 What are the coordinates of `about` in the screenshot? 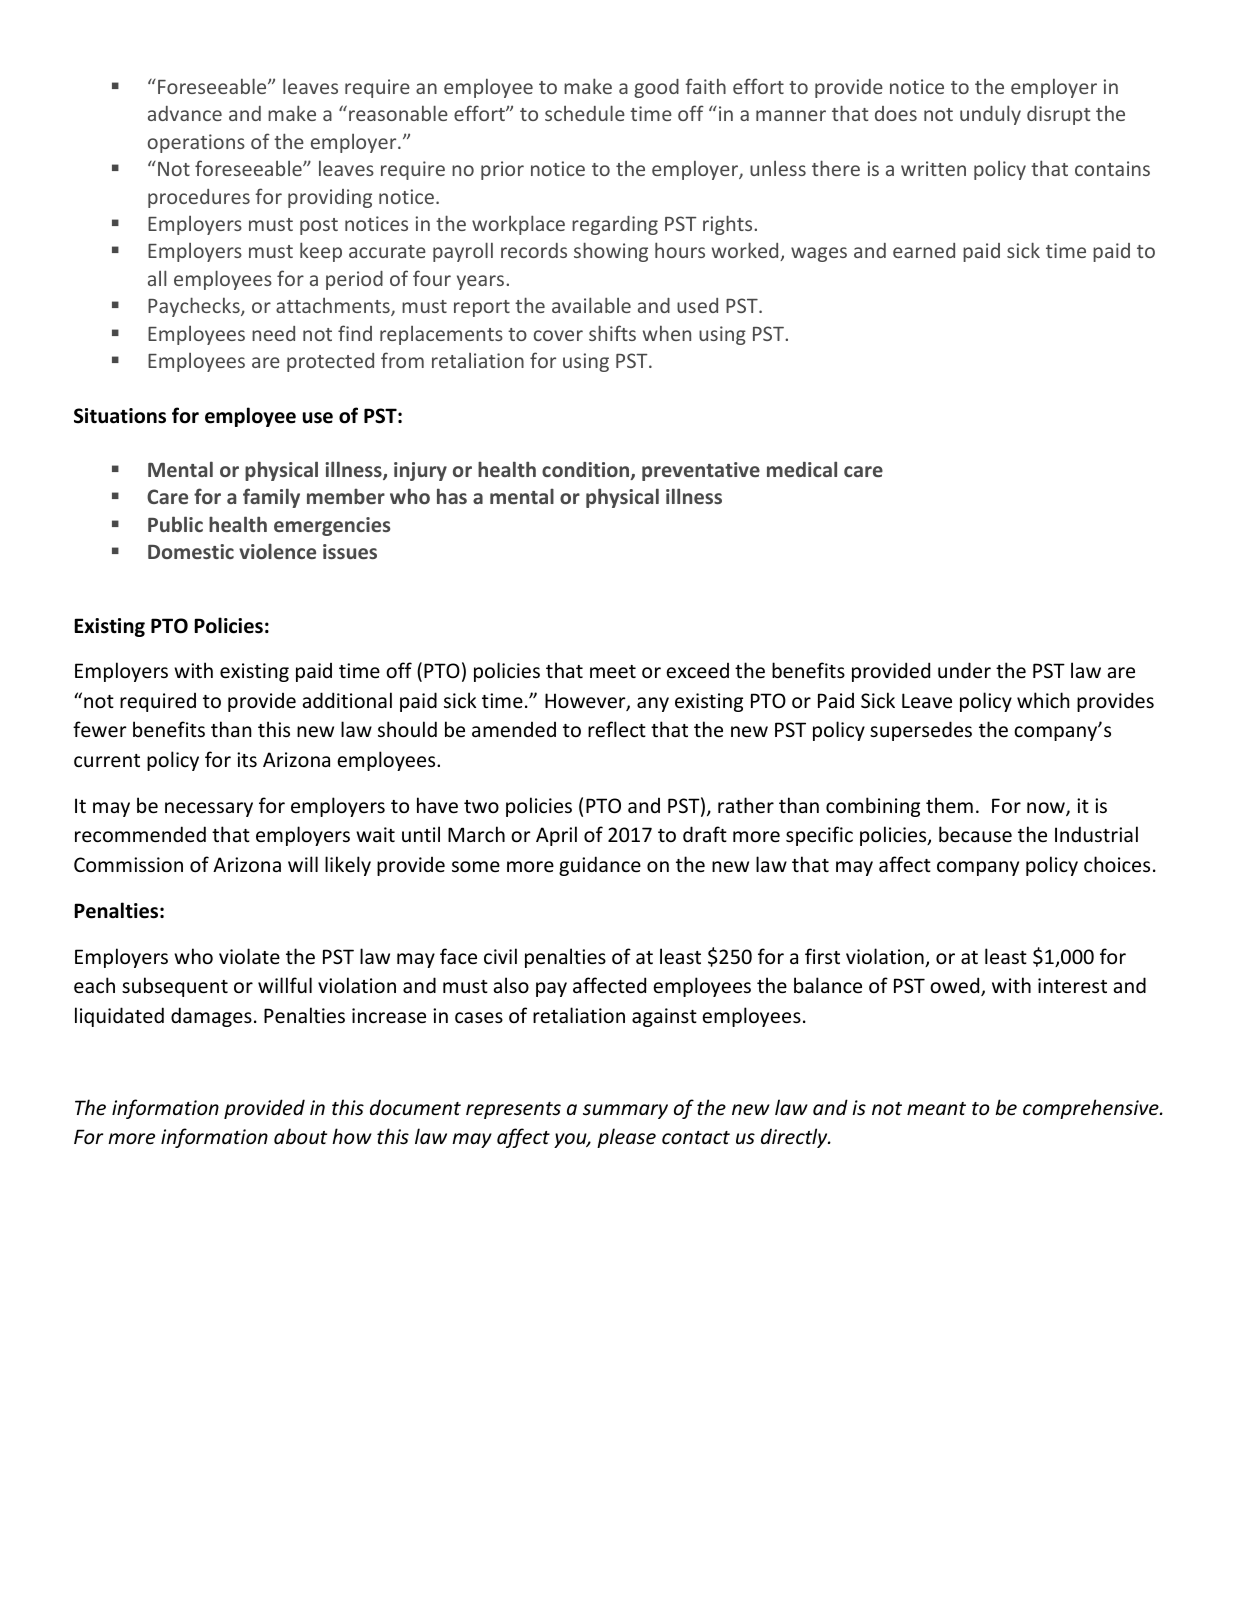 It's located at (300, 1136).
